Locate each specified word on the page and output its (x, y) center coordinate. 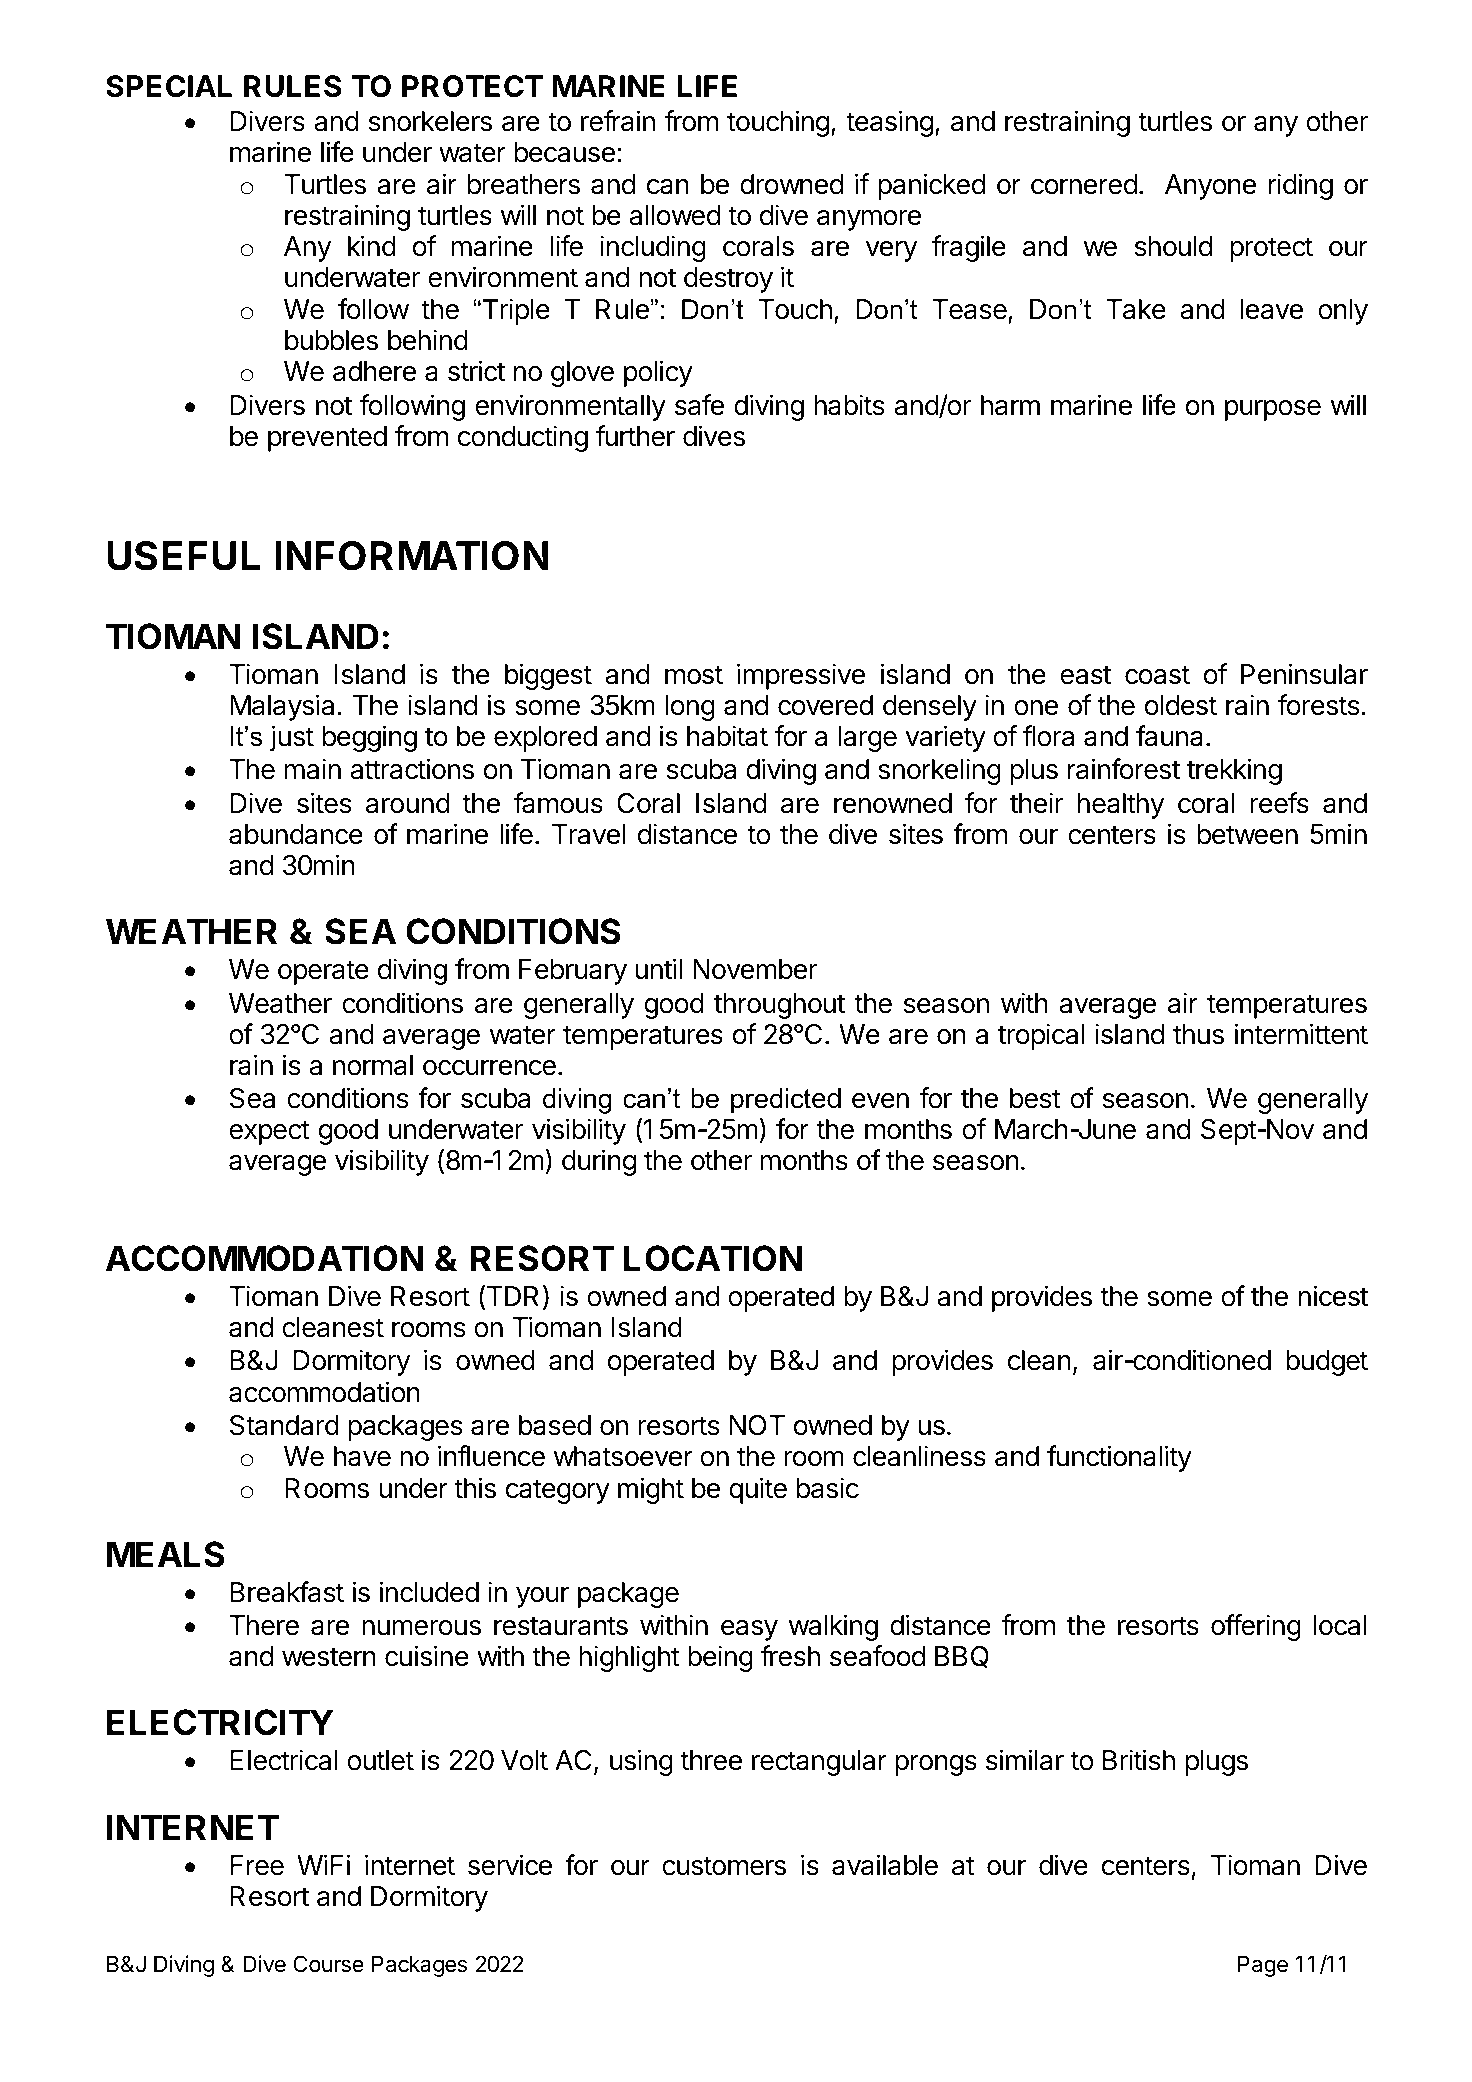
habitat (727, 736)
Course (328, 1964)
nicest (1333, 1296)
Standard (284, 1425)
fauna (1169, 736)
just (292, 738)
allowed (674, 215)
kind (372, 246)
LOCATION (713, 1258)
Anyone (1210, 187)
